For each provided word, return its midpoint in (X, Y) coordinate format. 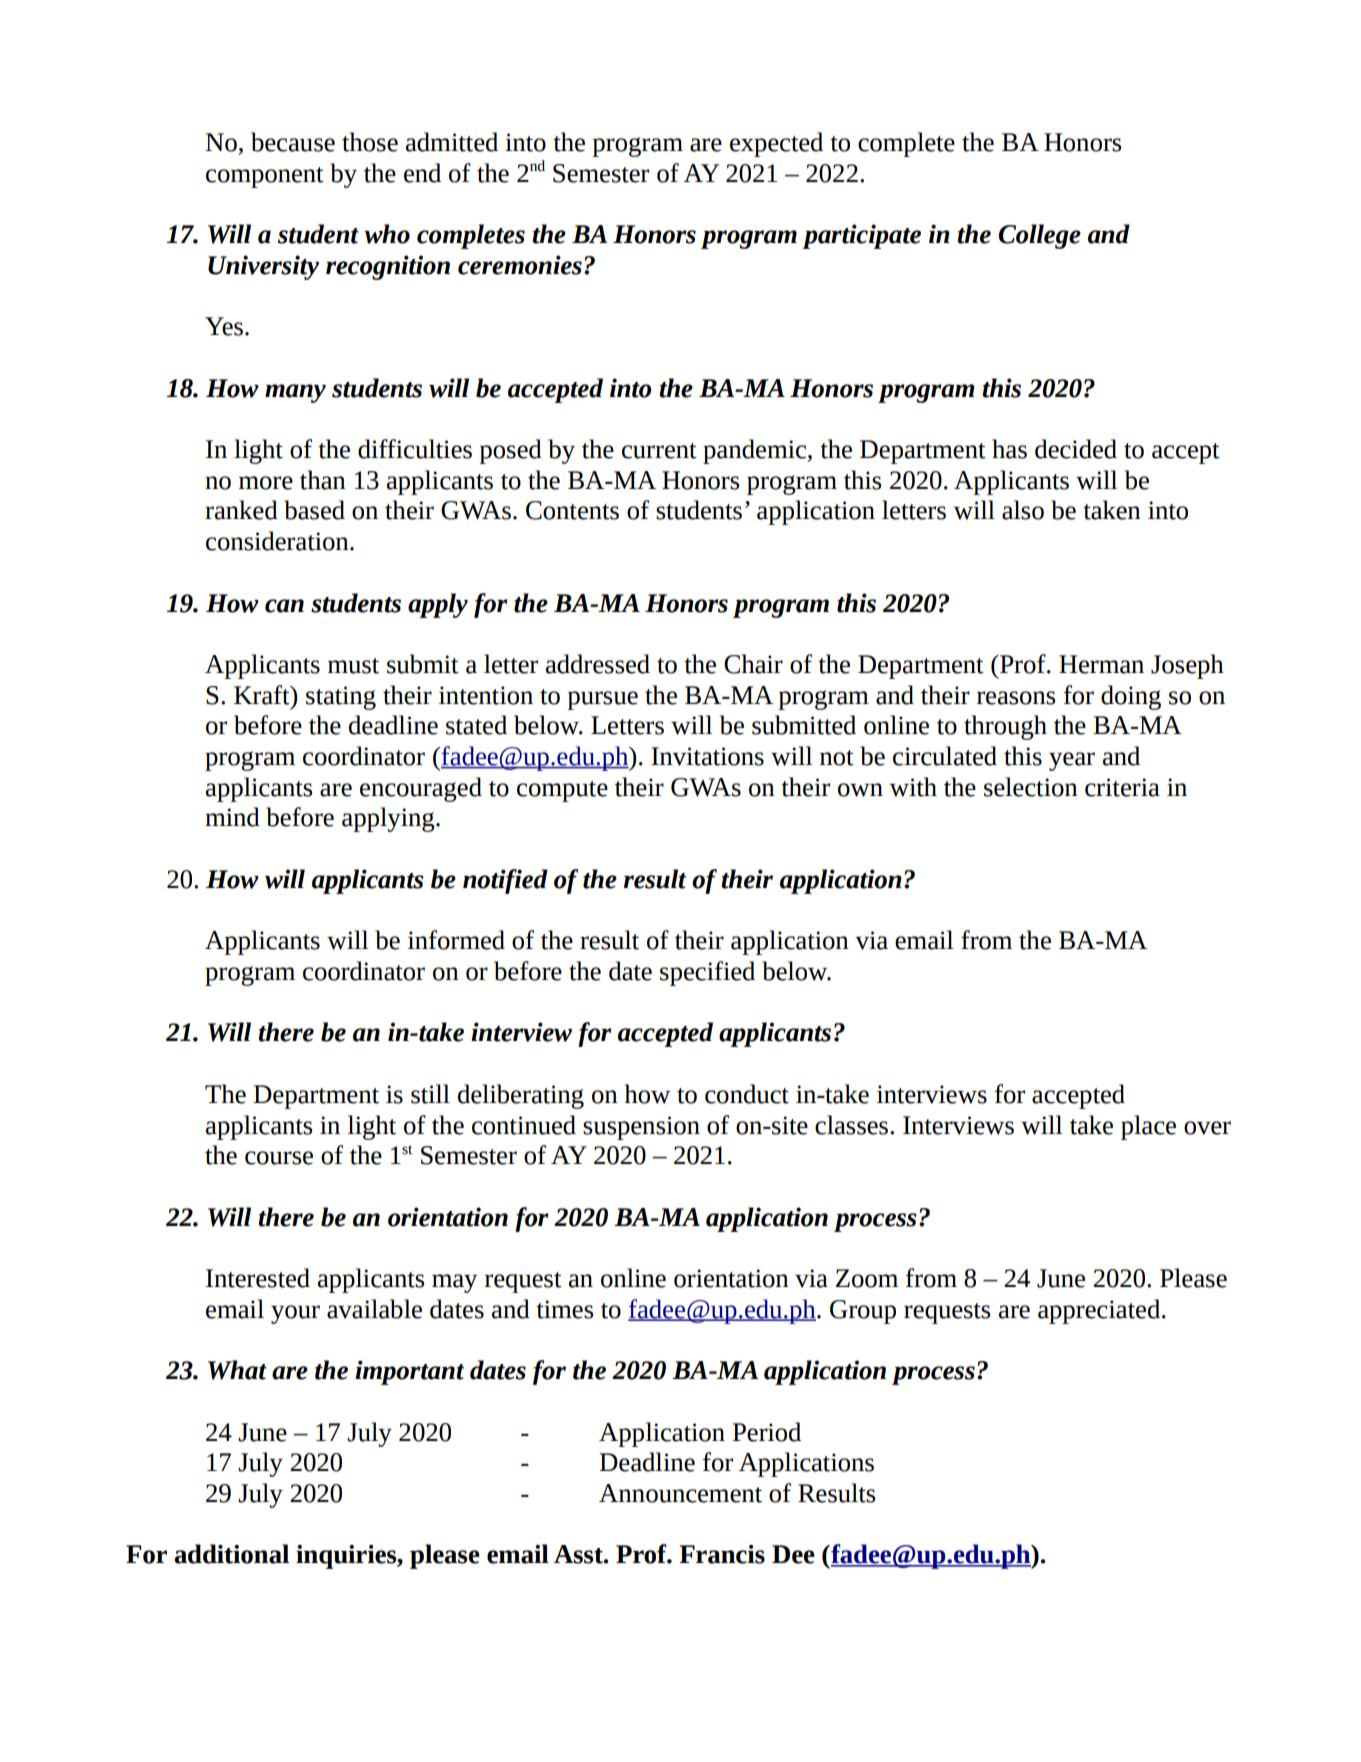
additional (231, 1554)
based (314, 510)
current (659, 451)
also (1023, 510)
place (1148, 1127)
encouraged (421, 789)
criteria (1122, 787)
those (370, 142)
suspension (641, 1128)
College (1039, 236)
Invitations (707, 756)
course (279, 1158)
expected (776, 144)
